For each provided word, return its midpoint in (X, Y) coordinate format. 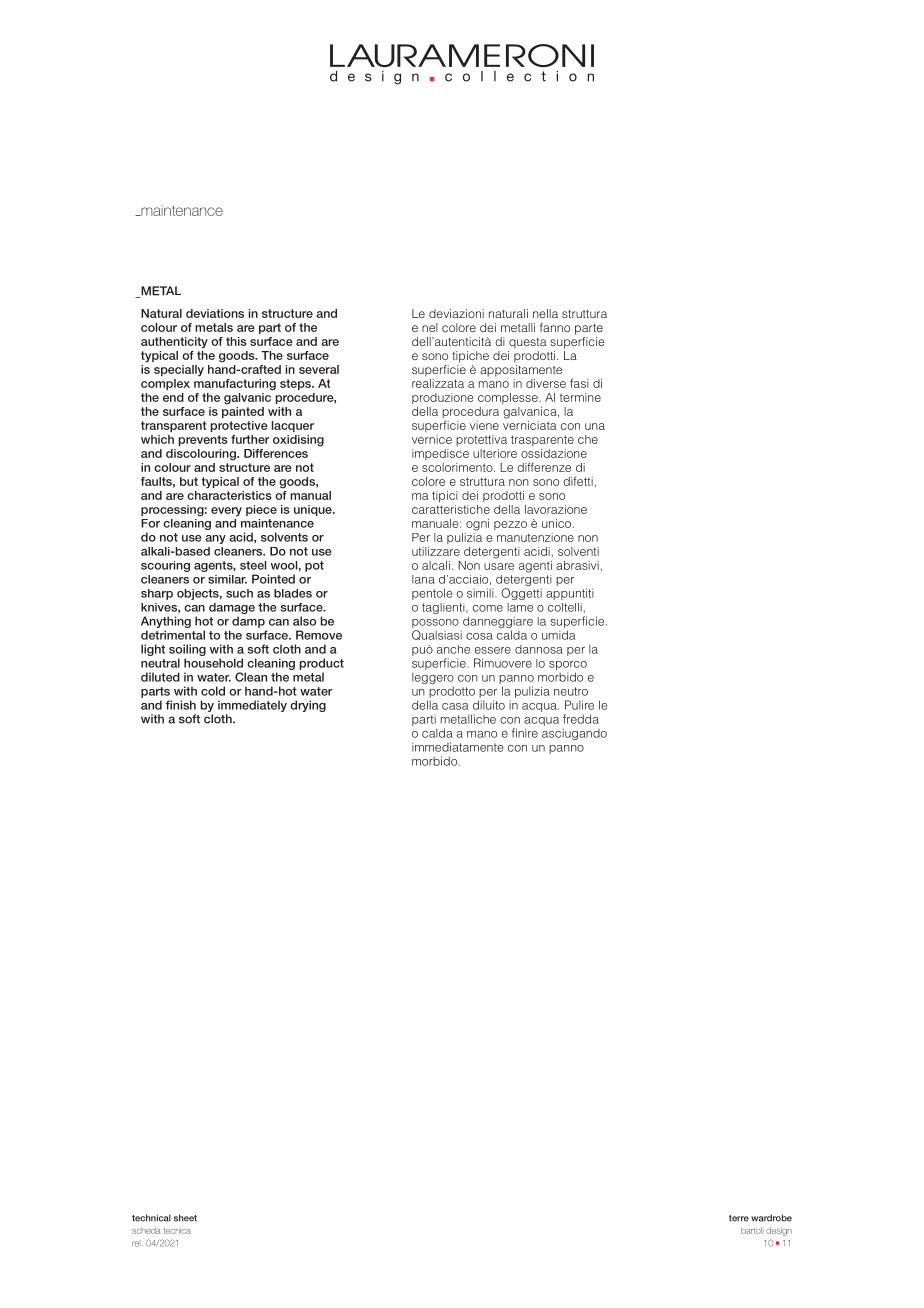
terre (739, 1218)
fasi (579, 383)
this (236, 341)
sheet (185, 1218)
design (779, 1231)
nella (545, 313)
